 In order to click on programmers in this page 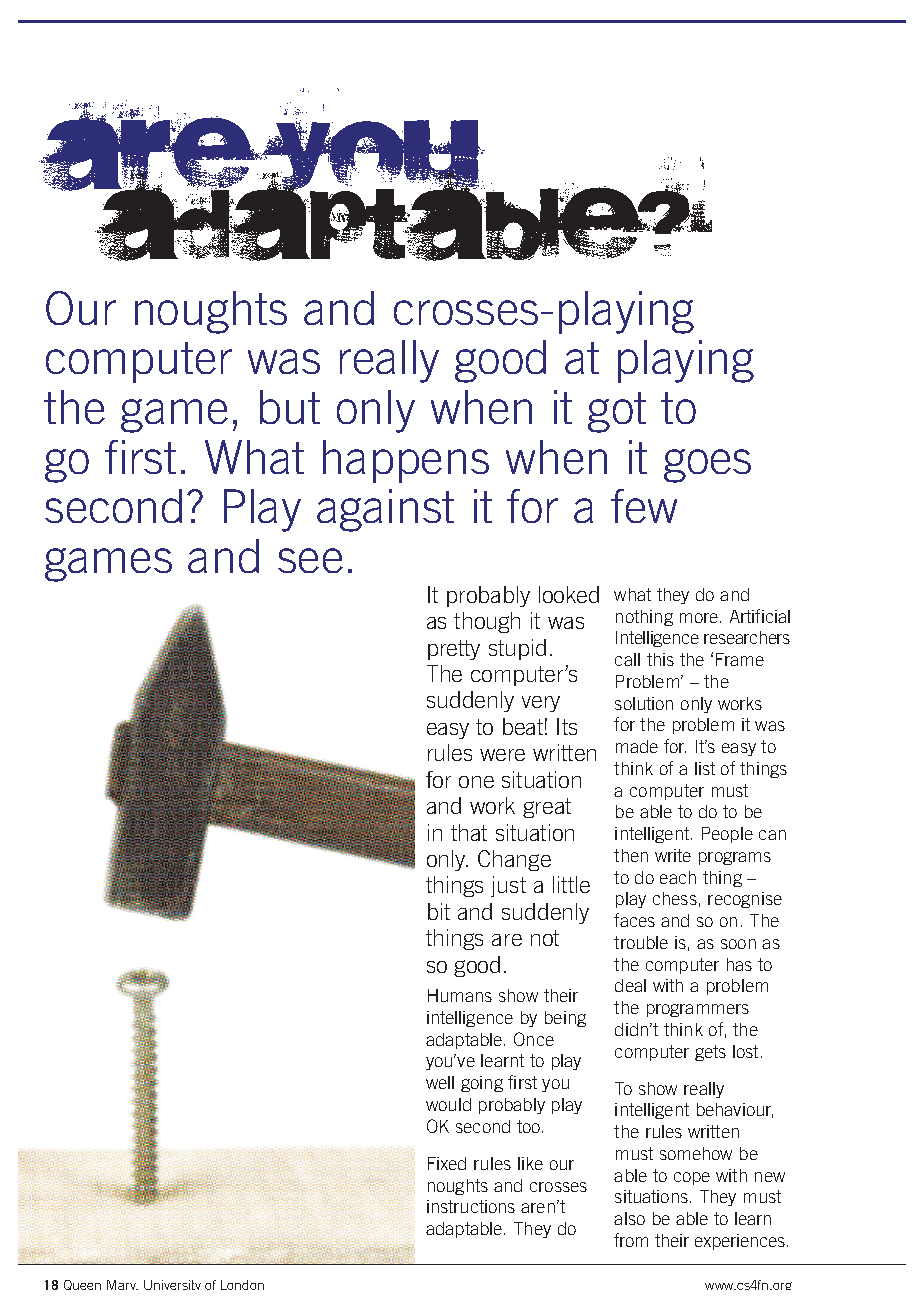, I will do `click(698, 1010)`.
